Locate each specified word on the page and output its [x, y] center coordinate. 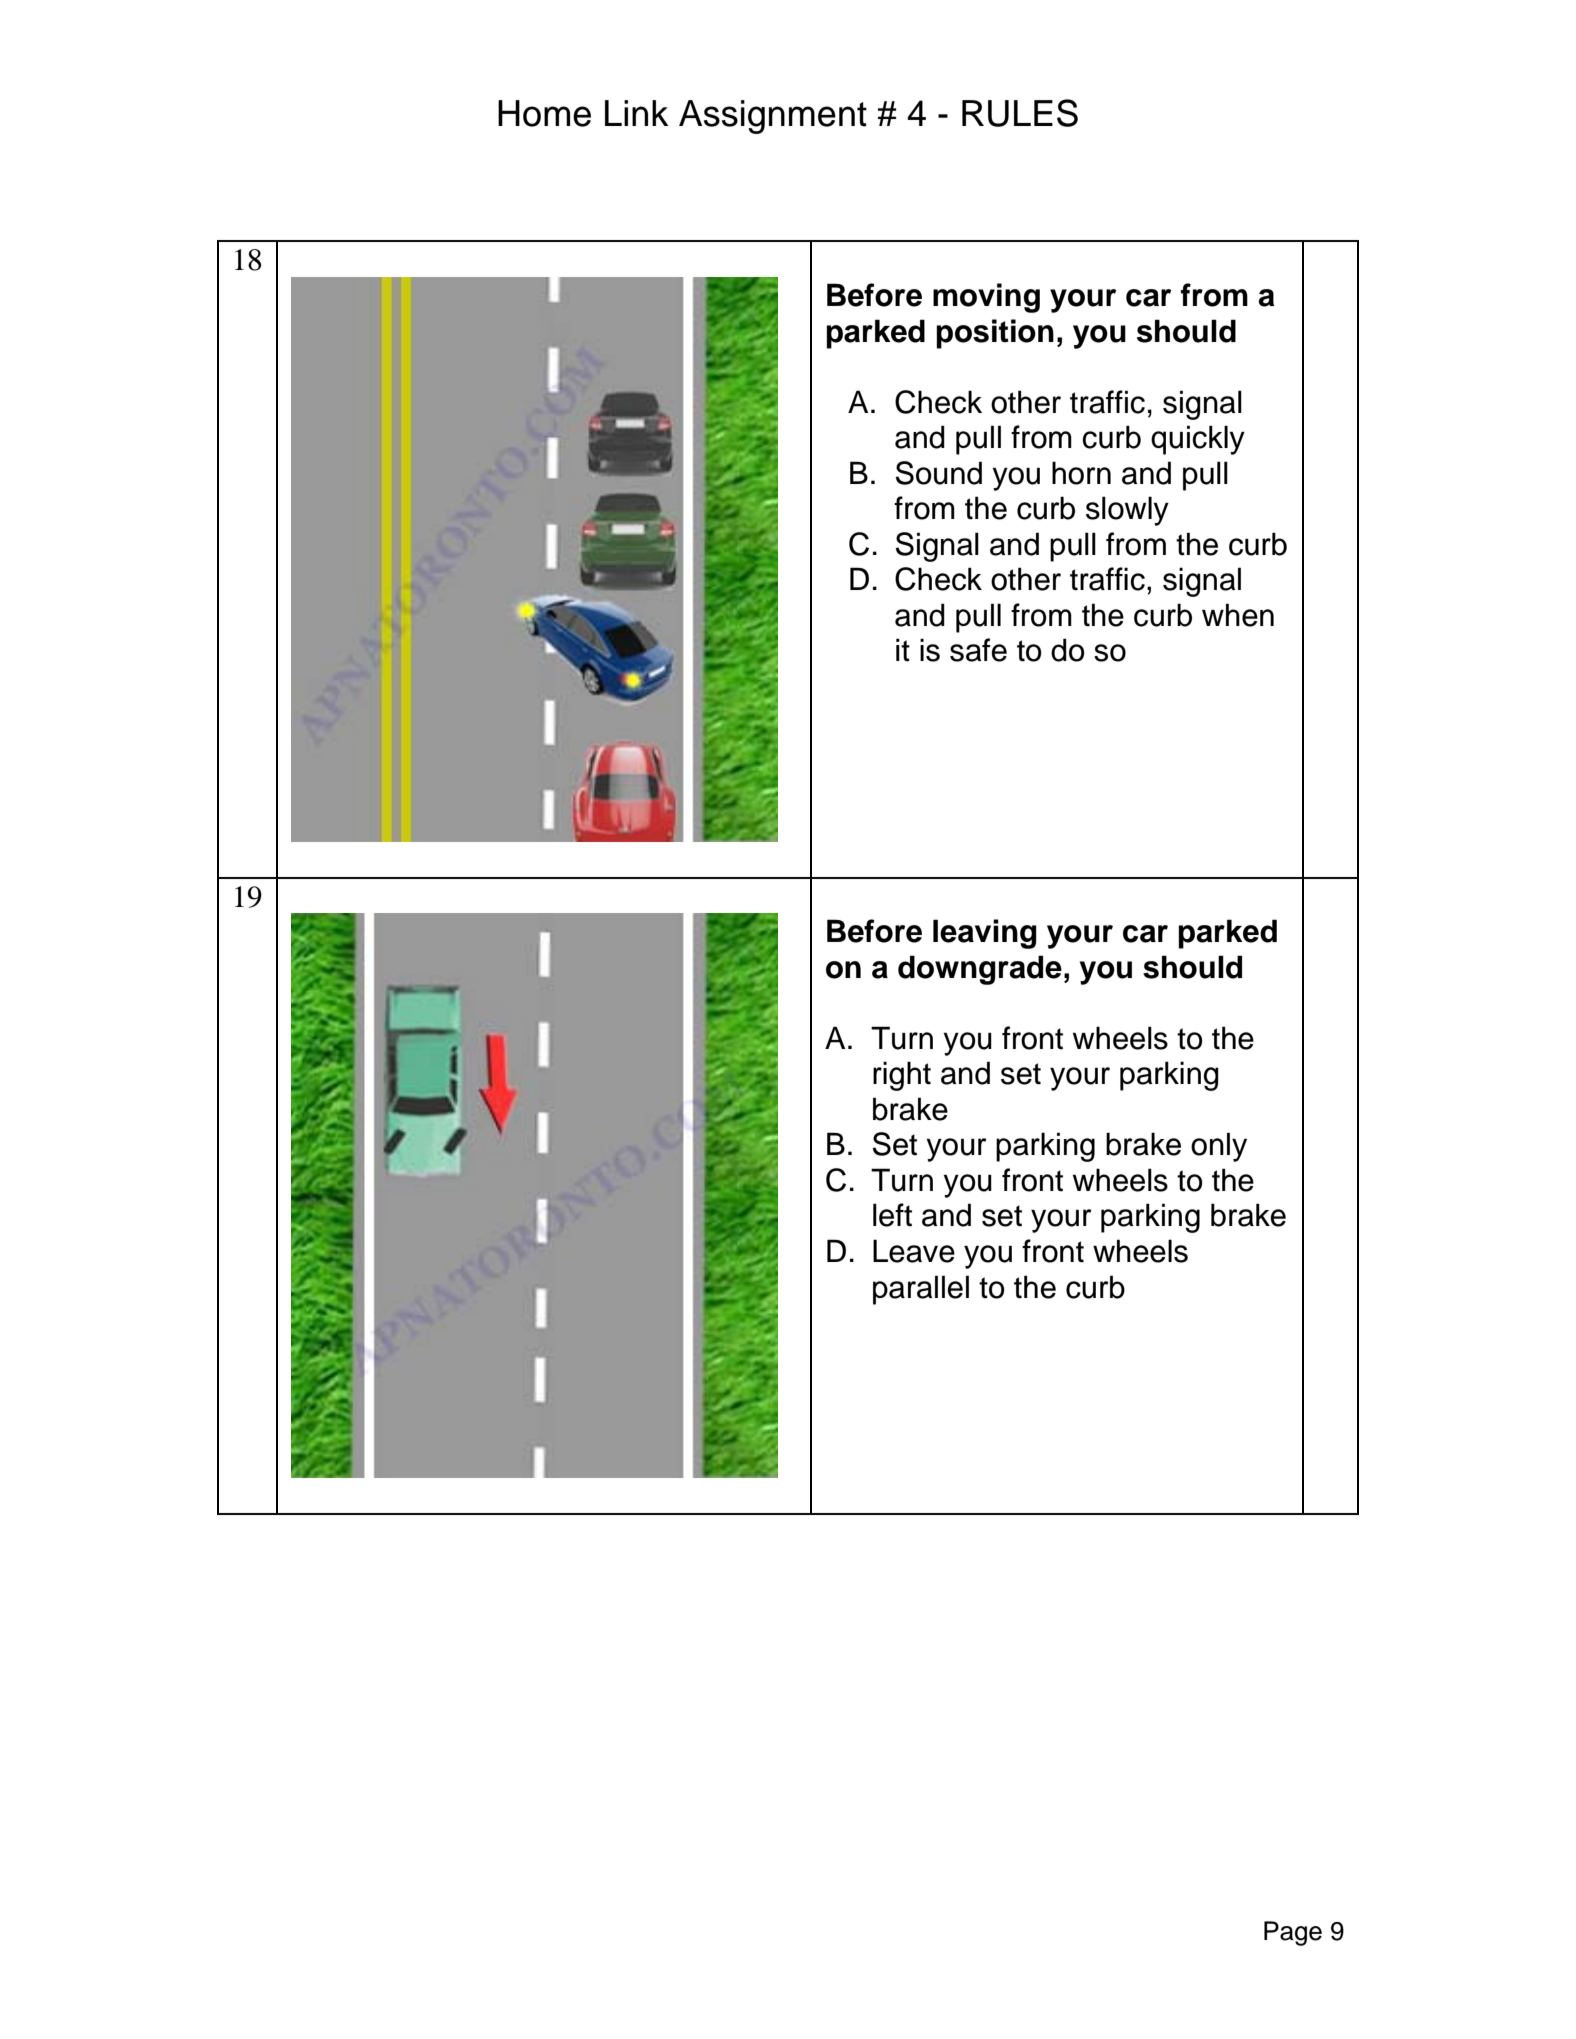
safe [978, 650]
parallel [921, 1290]
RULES [1020, 113]
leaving [985, 934]
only [1219, 1147]
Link [636, 113]
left [892, 1215]
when [1238, 615]
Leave [914, 1251]
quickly [1198, 440]
